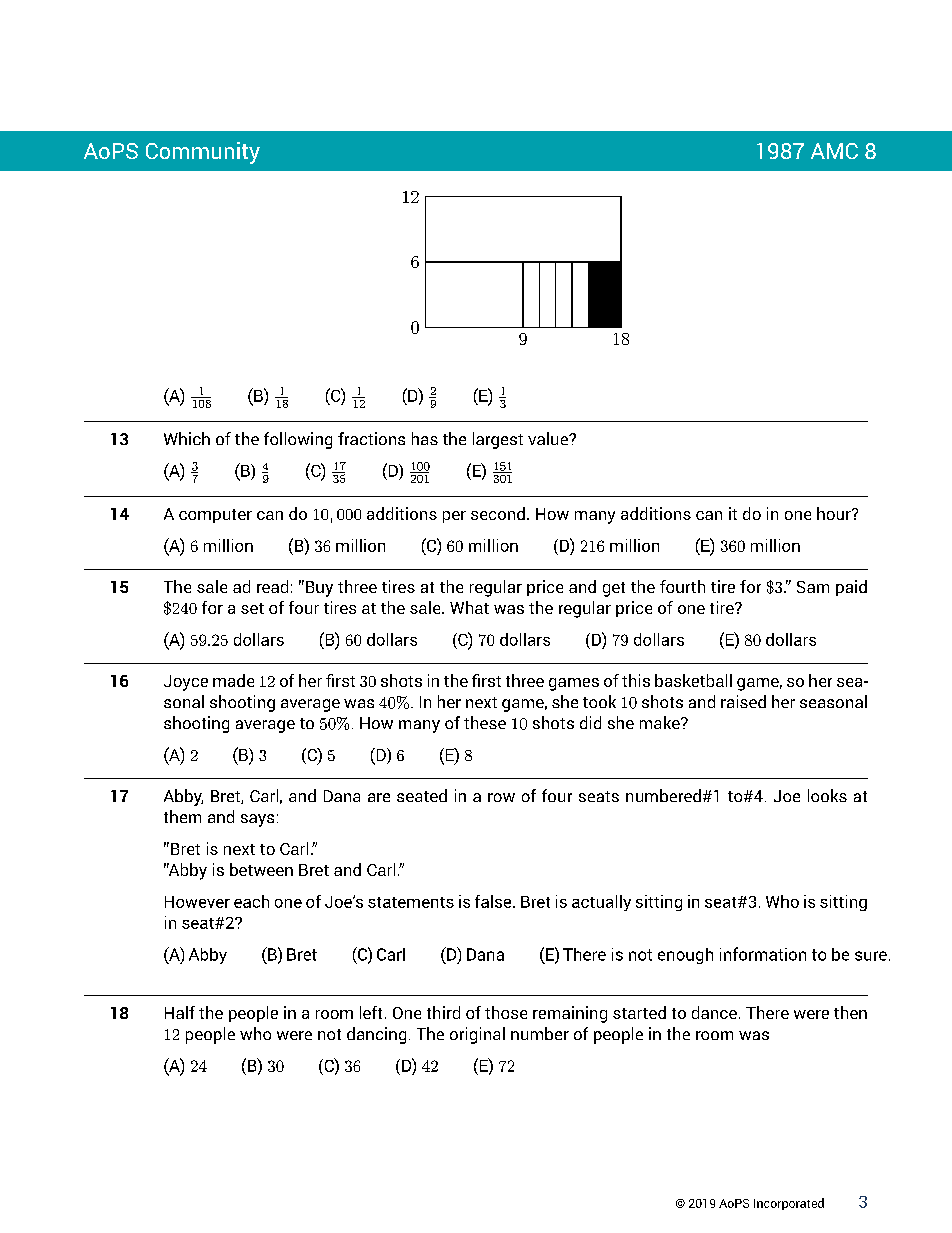  Describe the element at coordinates (477, 1035) in the document. I see `original` at that location.
